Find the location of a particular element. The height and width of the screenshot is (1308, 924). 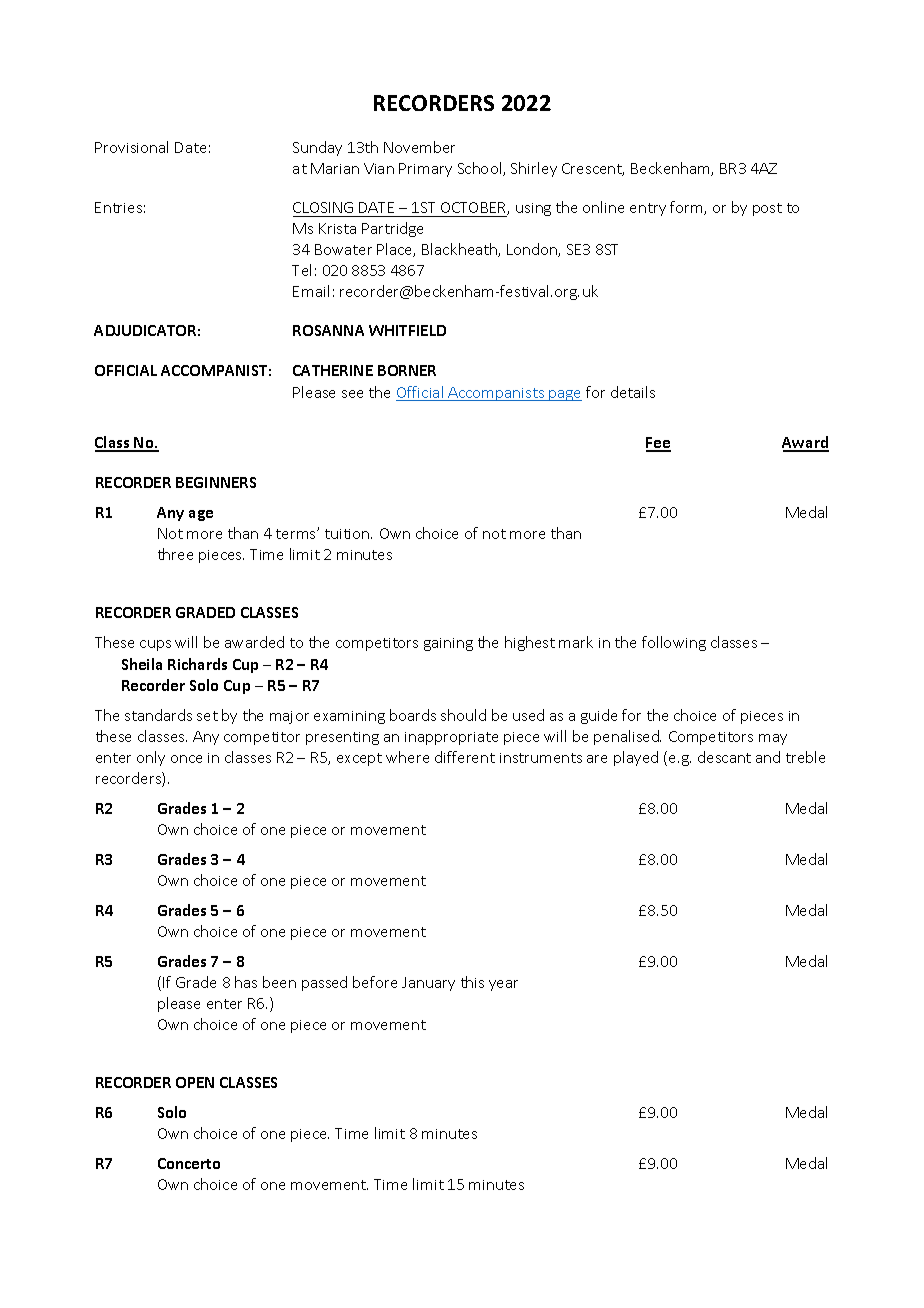

different is located at coordinates (465, 757).
